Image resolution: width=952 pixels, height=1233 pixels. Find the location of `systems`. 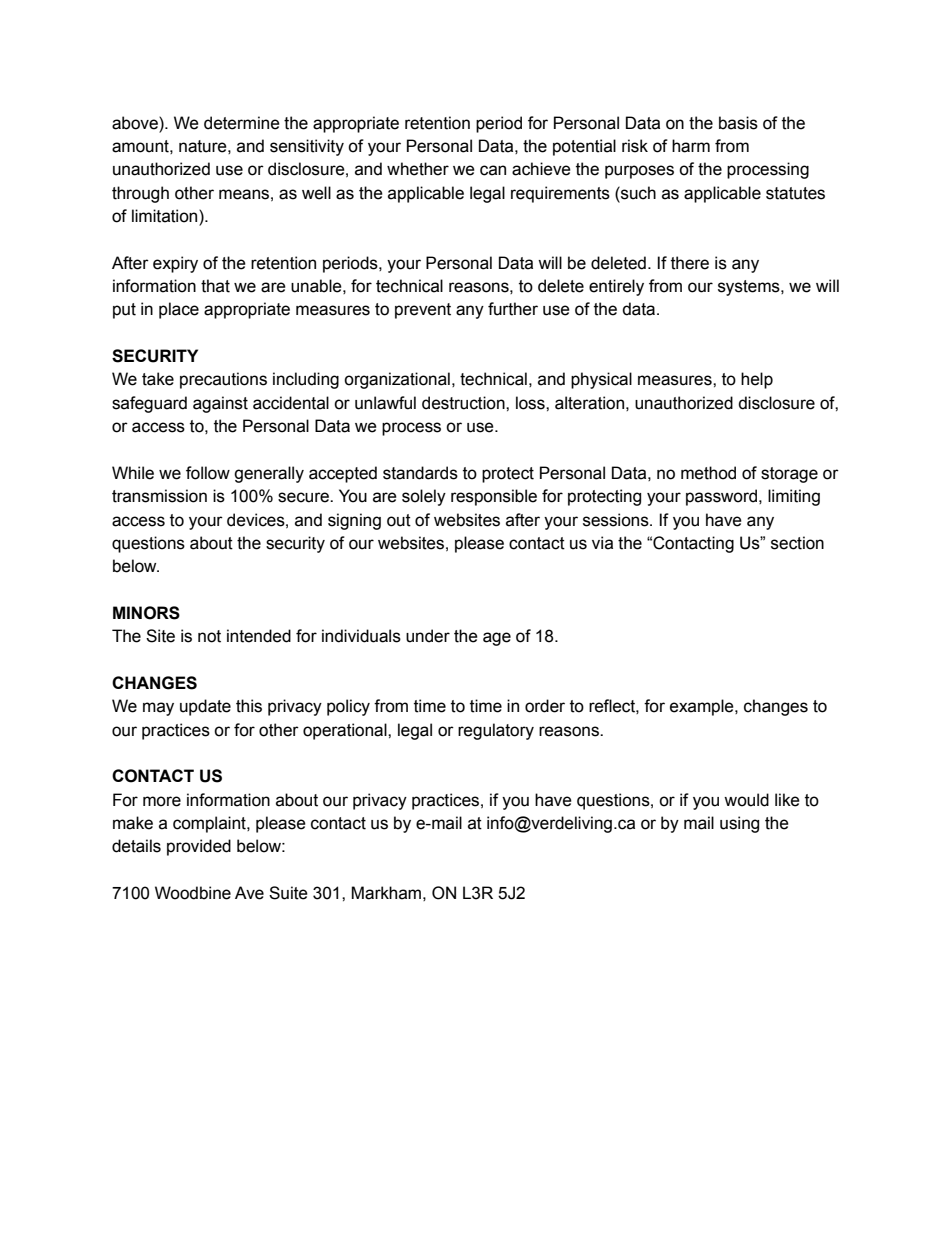

systems is located at coordinates (750, 288).
